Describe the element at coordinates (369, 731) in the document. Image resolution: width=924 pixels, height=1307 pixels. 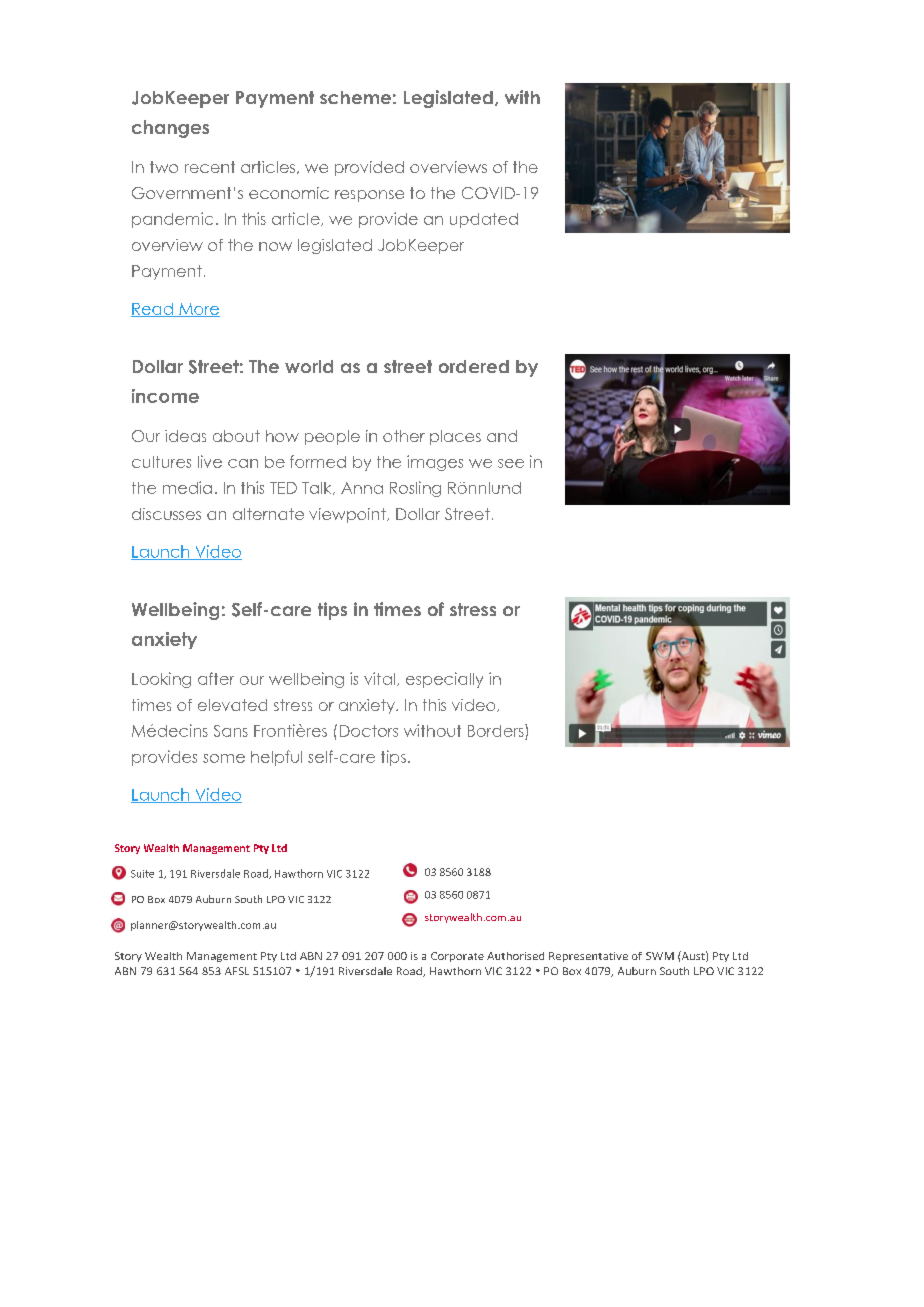
I see `Doctors` at that location.
